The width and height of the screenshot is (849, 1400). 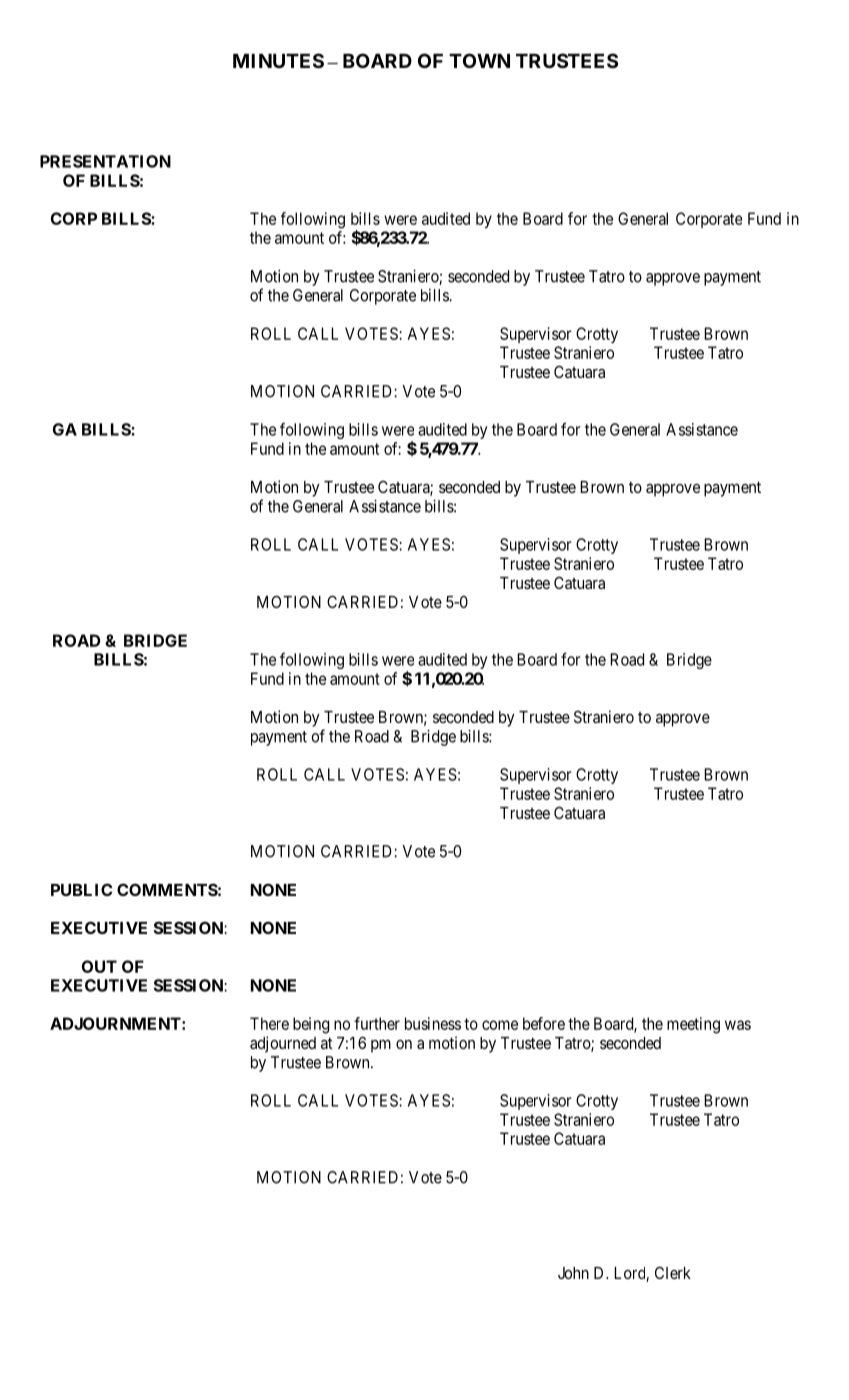 I want to click on PUBLIC, so click(x=81, y=889).
